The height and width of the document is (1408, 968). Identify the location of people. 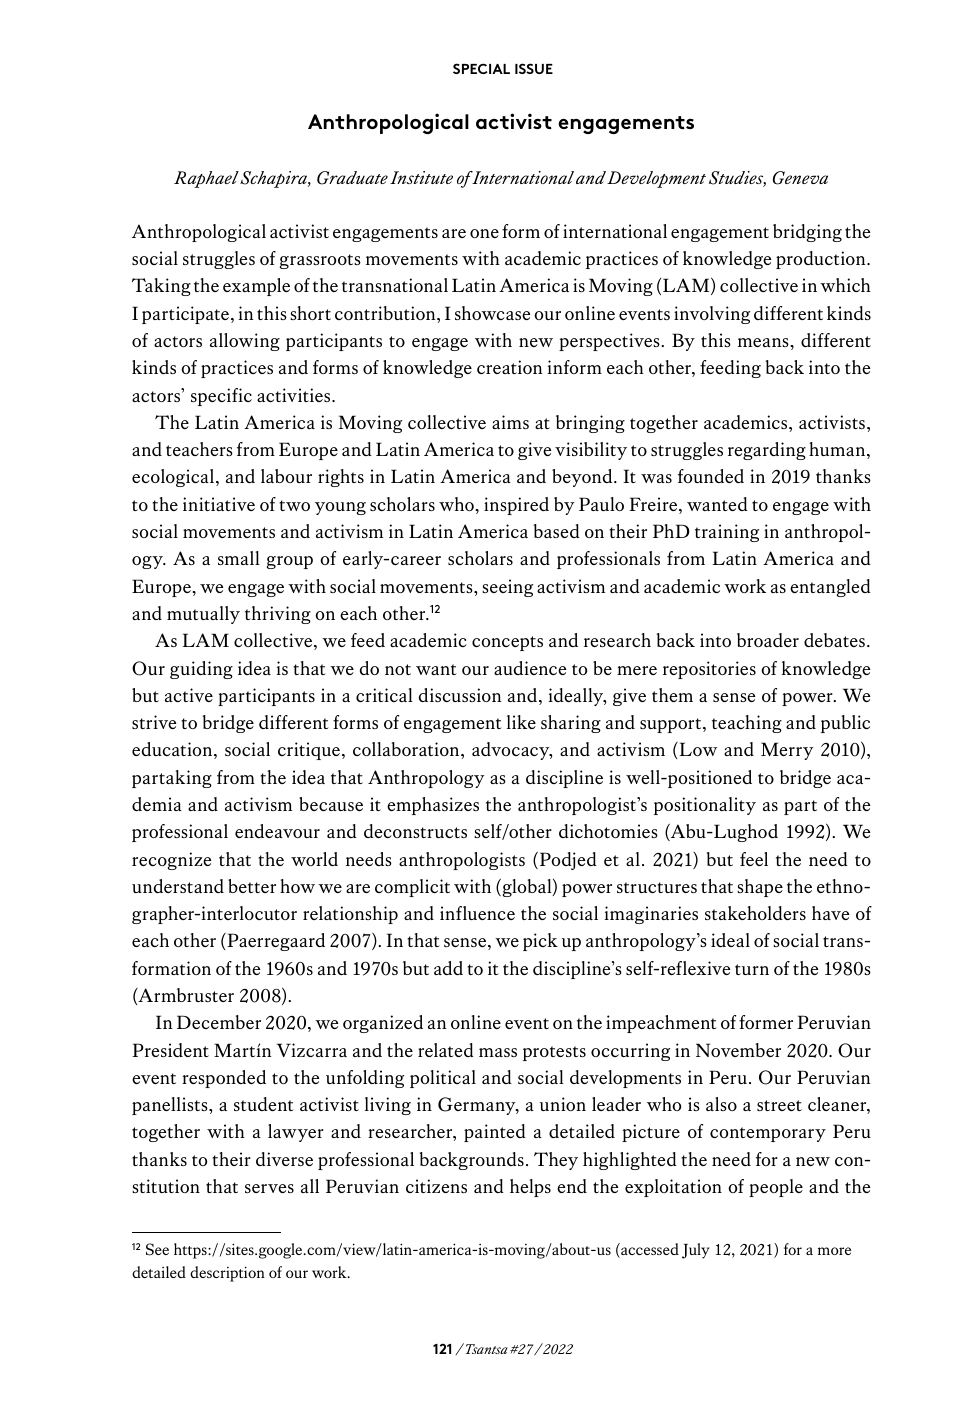
(776, 1188).
